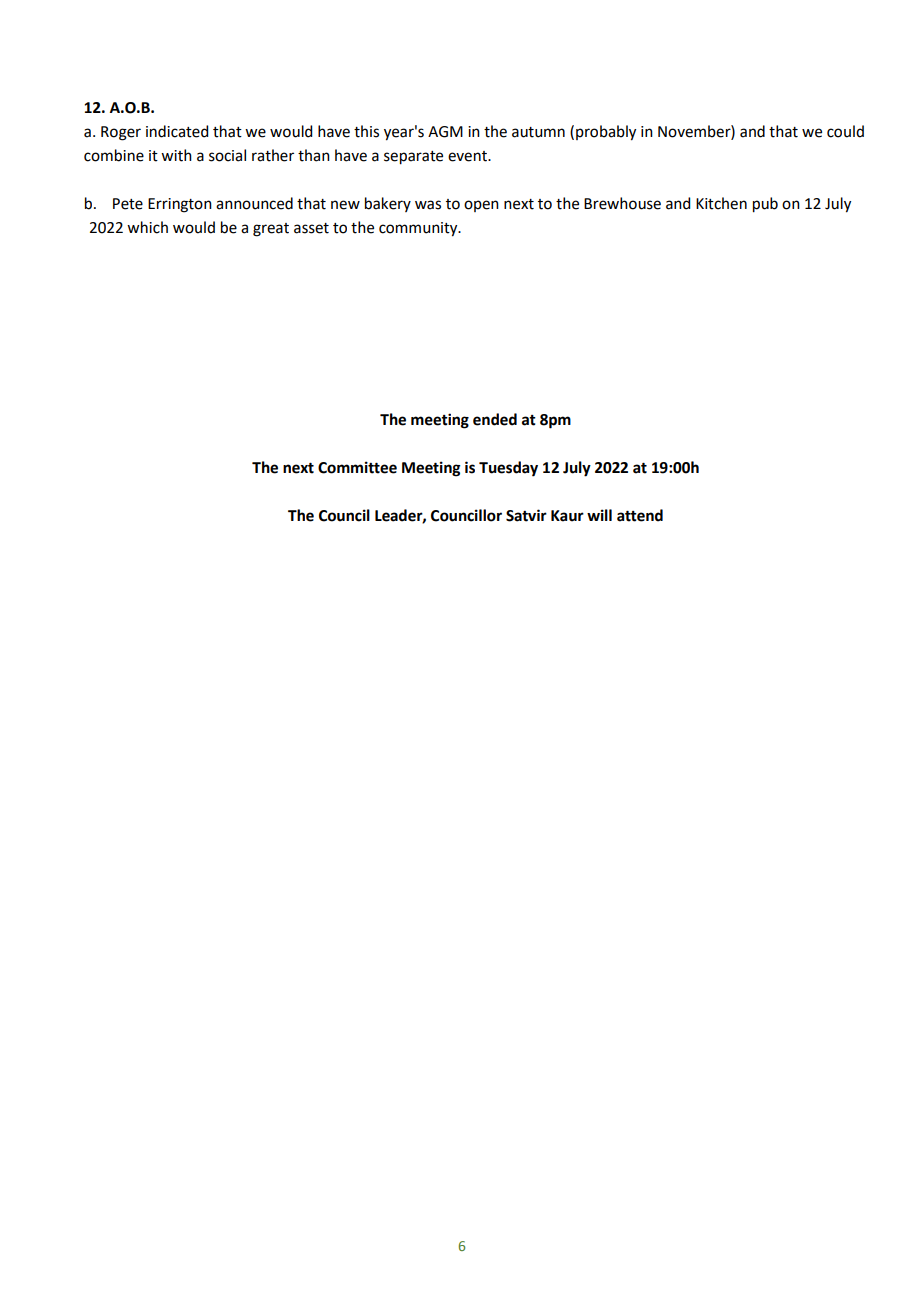 The width and height of the screenshot is (924, 1309). What do you see at coordinates (177, 131) in the screenshot?
I see `indicated` at bounding box center [177, 131].
